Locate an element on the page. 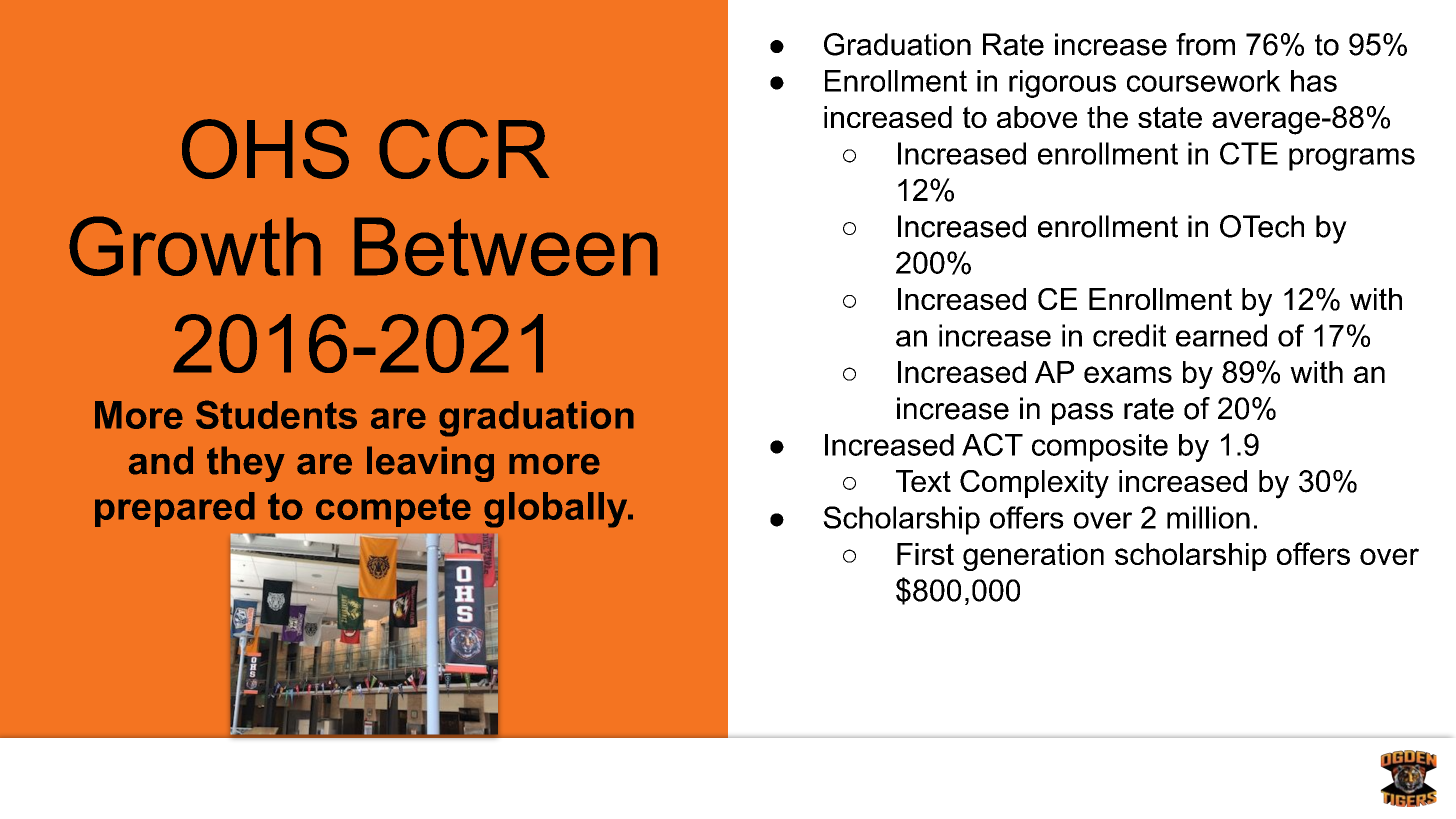 This page has width=1456, height=819. compete is located at coordinates (393, 510).
